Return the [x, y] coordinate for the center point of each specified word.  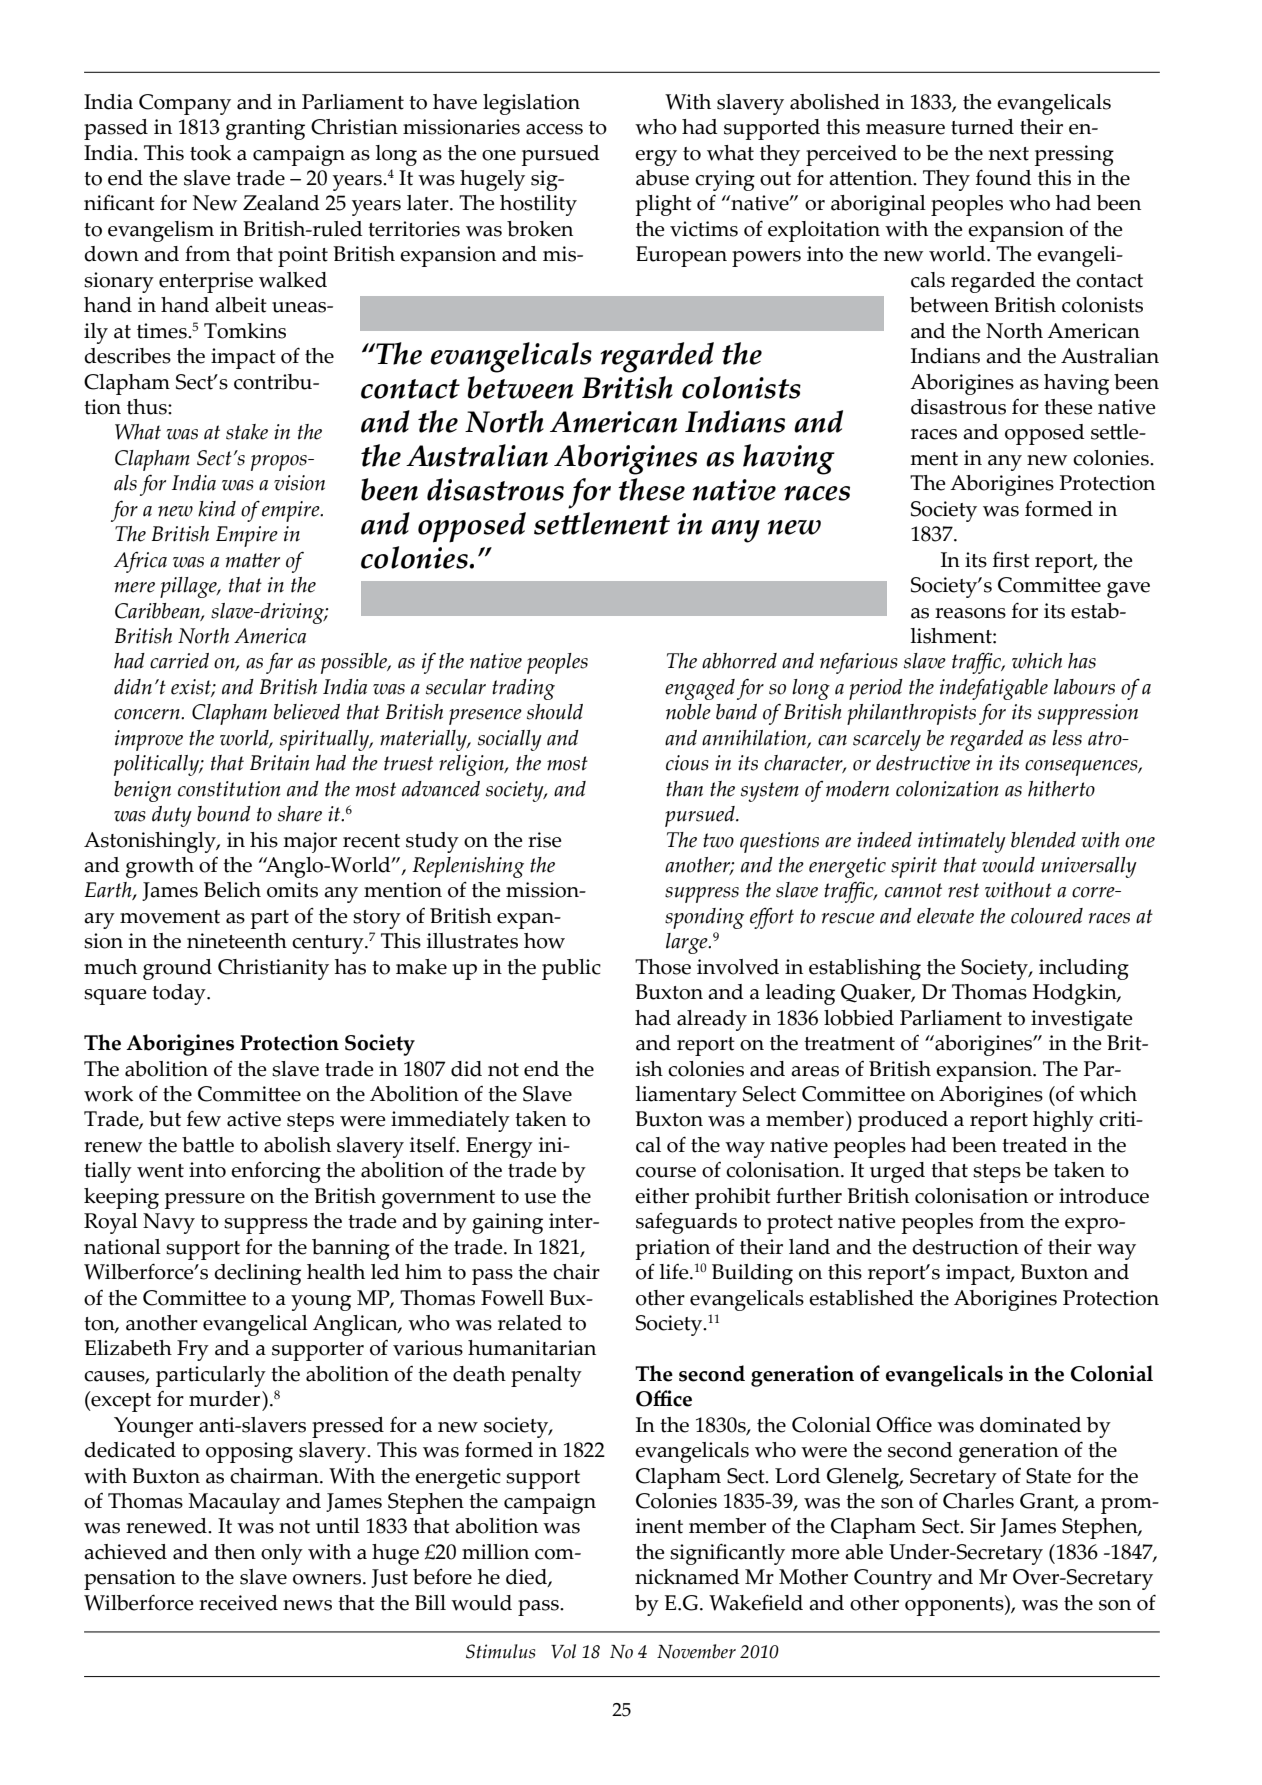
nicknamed [687, 1577]
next [1009, 154]
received [238, 1603]
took [210, 153]
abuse [662, 178]
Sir [983, 1526]
